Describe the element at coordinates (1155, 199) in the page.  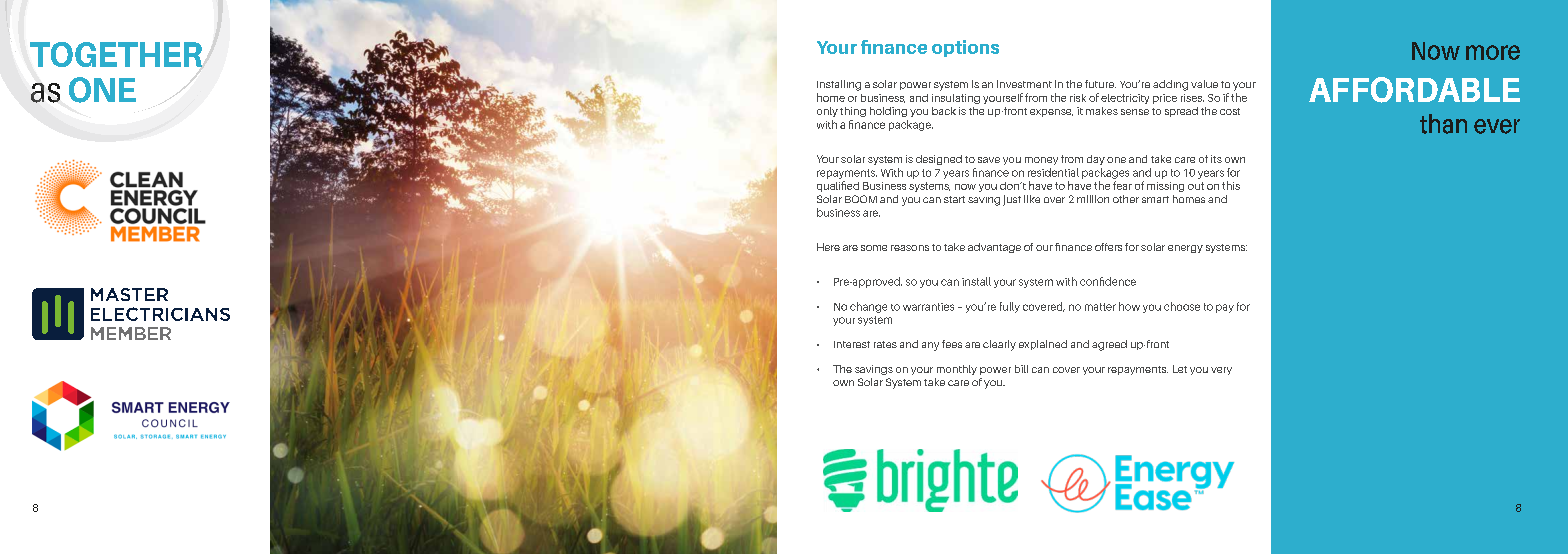
I see `smart` at that location.
